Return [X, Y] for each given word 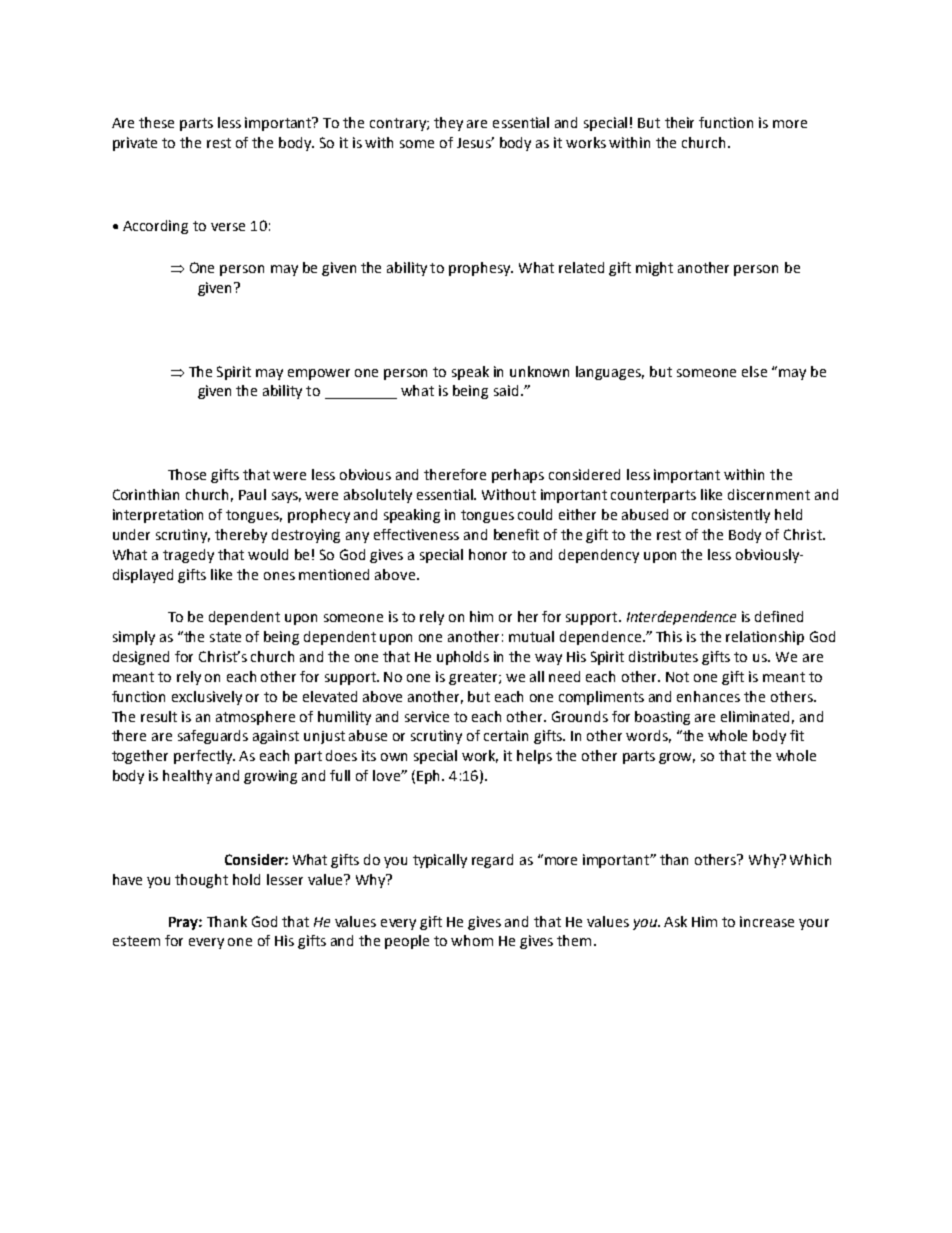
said [506, 390]
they [448, 124]
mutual [531, 636]
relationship [765, 638]
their [679, 122]
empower [319, 374]
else [754, 371]
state [225, 637]
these [156, 122]
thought [201, 881]
